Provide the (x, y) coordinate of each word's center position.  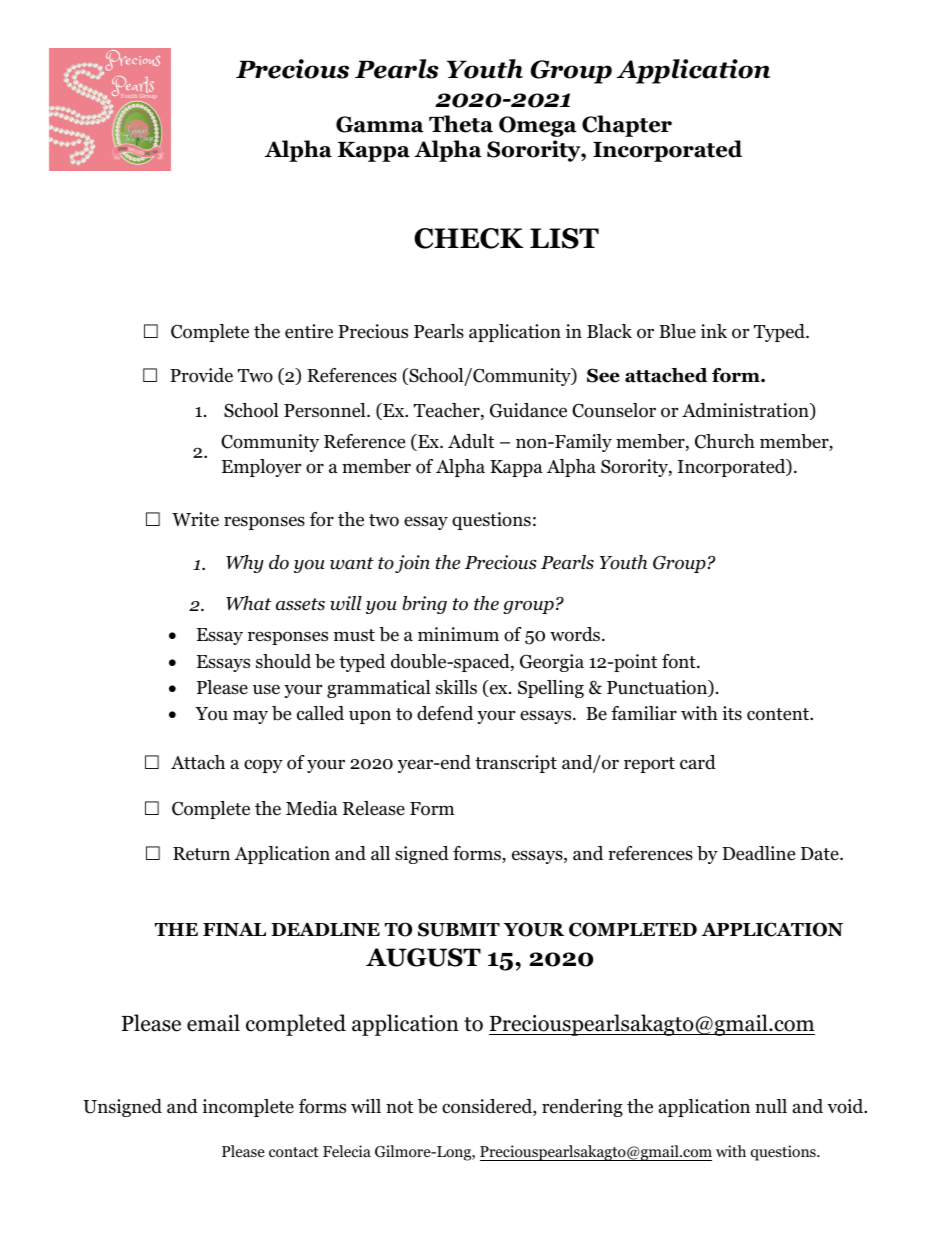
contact (294, 1152)
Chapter (627, 126)
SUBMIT (459, 929)
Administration (746, 411)
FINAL (234, 929)
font (680, 661)
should (283, 661)
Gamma (380, 124)
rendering (582, 1108)
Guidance (528, 410)
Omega (538, 126)
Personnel (326, 410)
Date (821, 854)
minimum (458, 634)
